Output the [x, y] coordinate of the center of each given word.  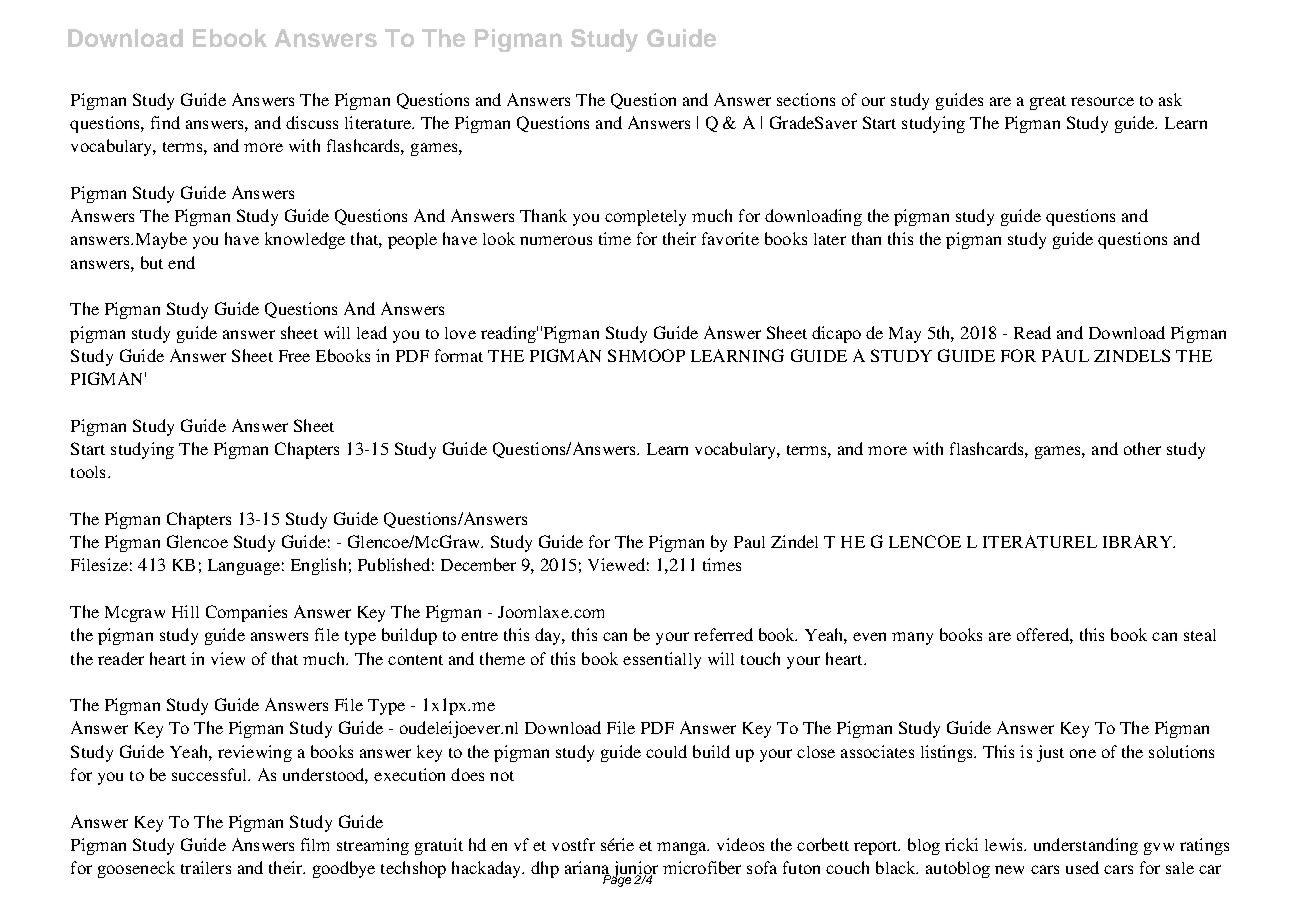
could [666, 751]
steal [1200, 635]
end [181, 262]
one [1083, 753]
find [165, 122]
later [830, 239]
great [1048, 103]
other [1142, 448]
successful [211, 774]
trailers [206, 867]
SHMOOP [646, 355]
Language [244, 567]
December [478, 564]
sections [806, 99]
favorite [730, 238]
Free [294, 356]
